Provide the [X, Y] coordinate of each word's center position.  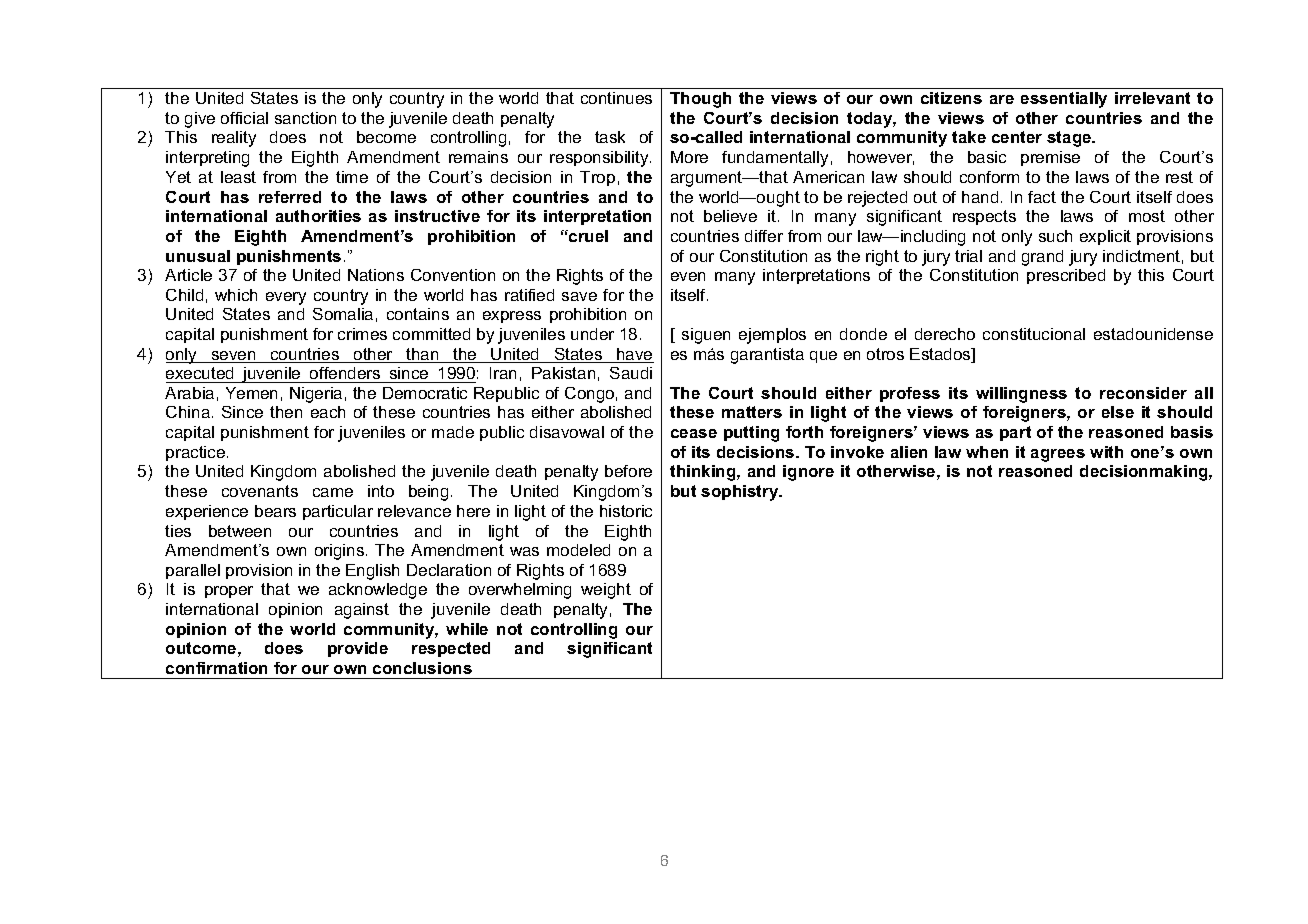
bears [275, 511]
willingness [1021, 395]
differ [764, 236]
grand [1042, 258]
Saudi [631, 373]
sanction [305, 118]
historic [626, 511]
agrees [1058, 455]
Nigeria [316, 395]
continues [616, 98]
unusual [198, 256]
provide [358, 649]
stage [1070, 139]
